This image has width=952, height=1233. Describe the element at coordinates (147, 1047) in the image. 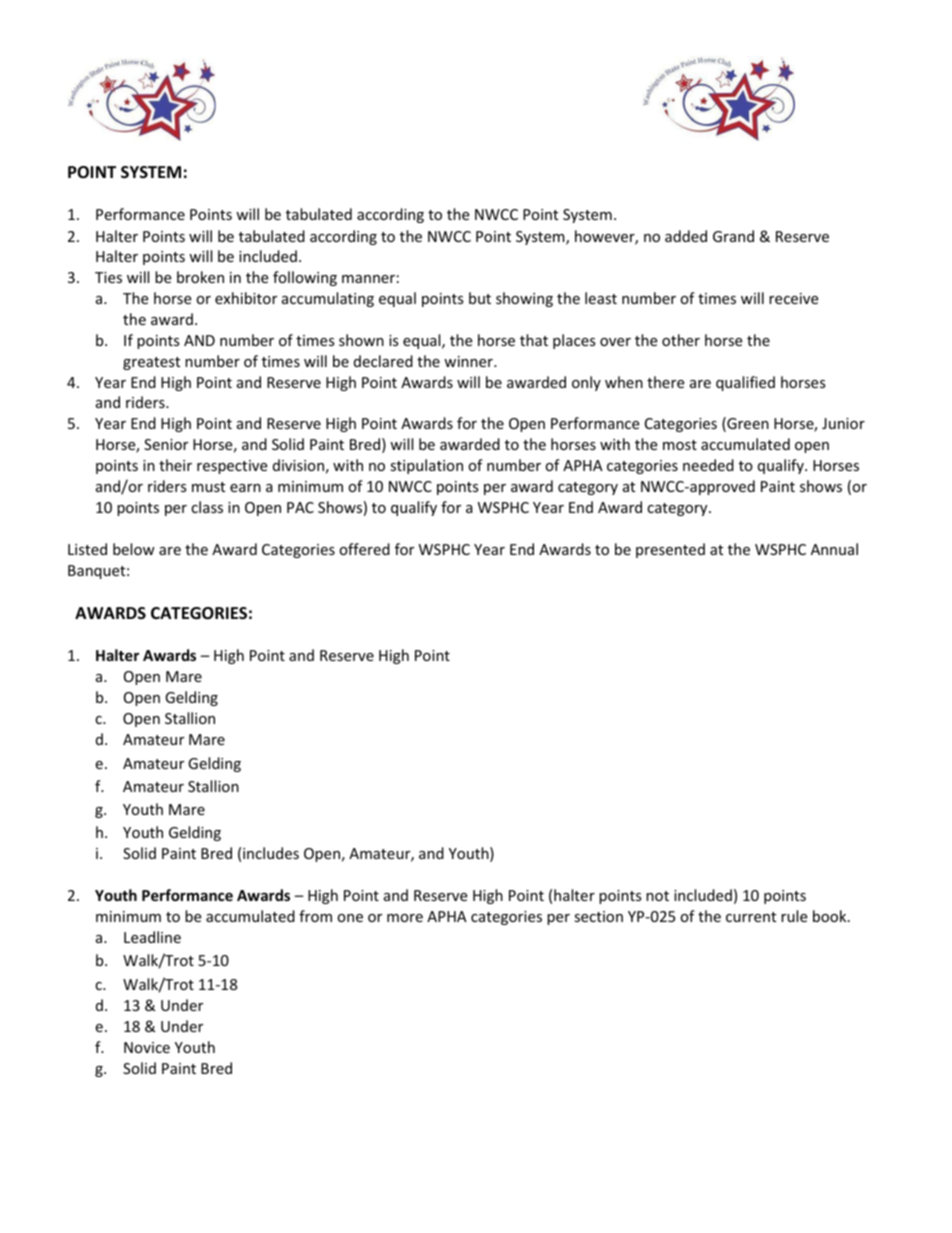

I see `Novice` at that location.
